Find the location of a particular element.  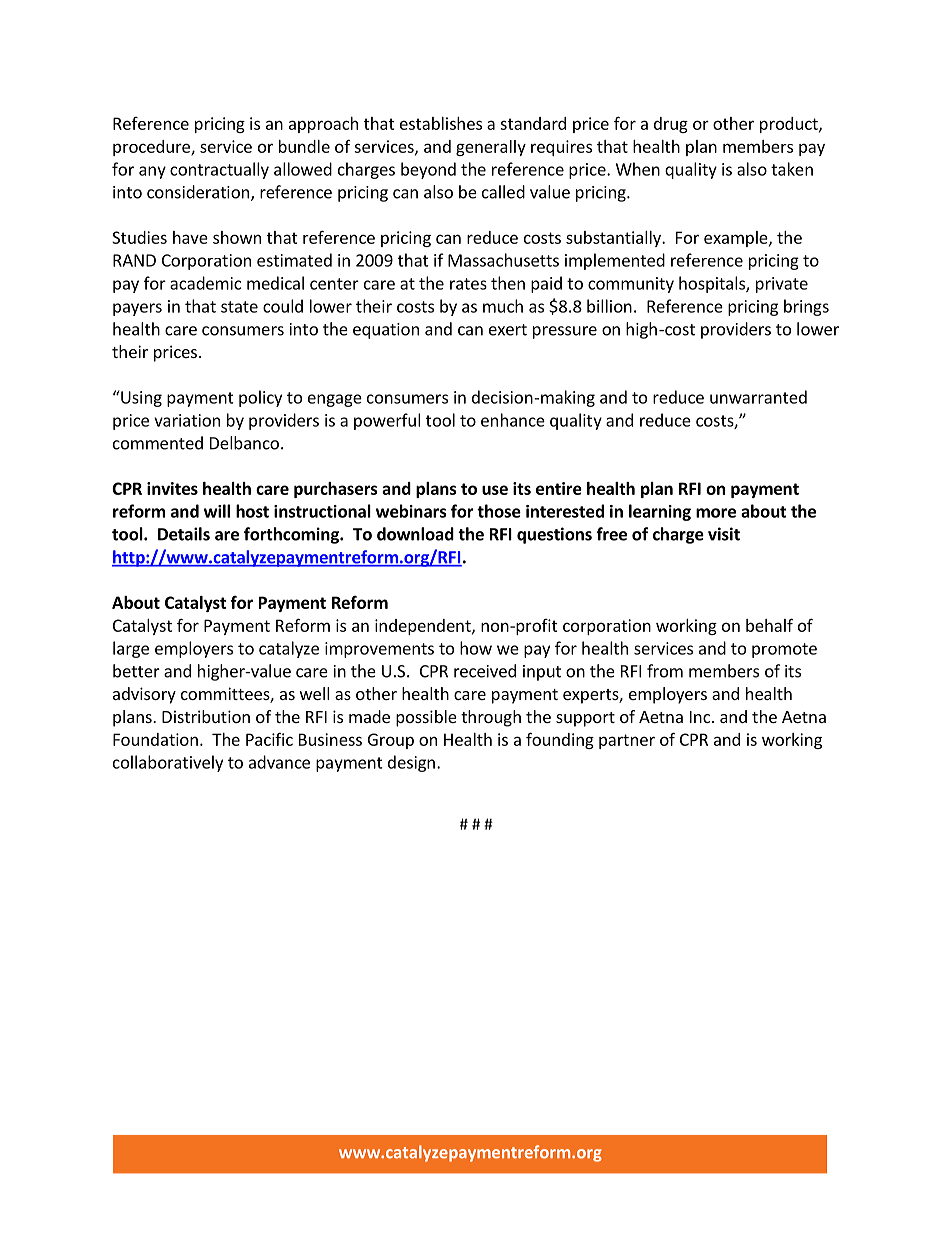

download is located at coordinates (415, 534).
